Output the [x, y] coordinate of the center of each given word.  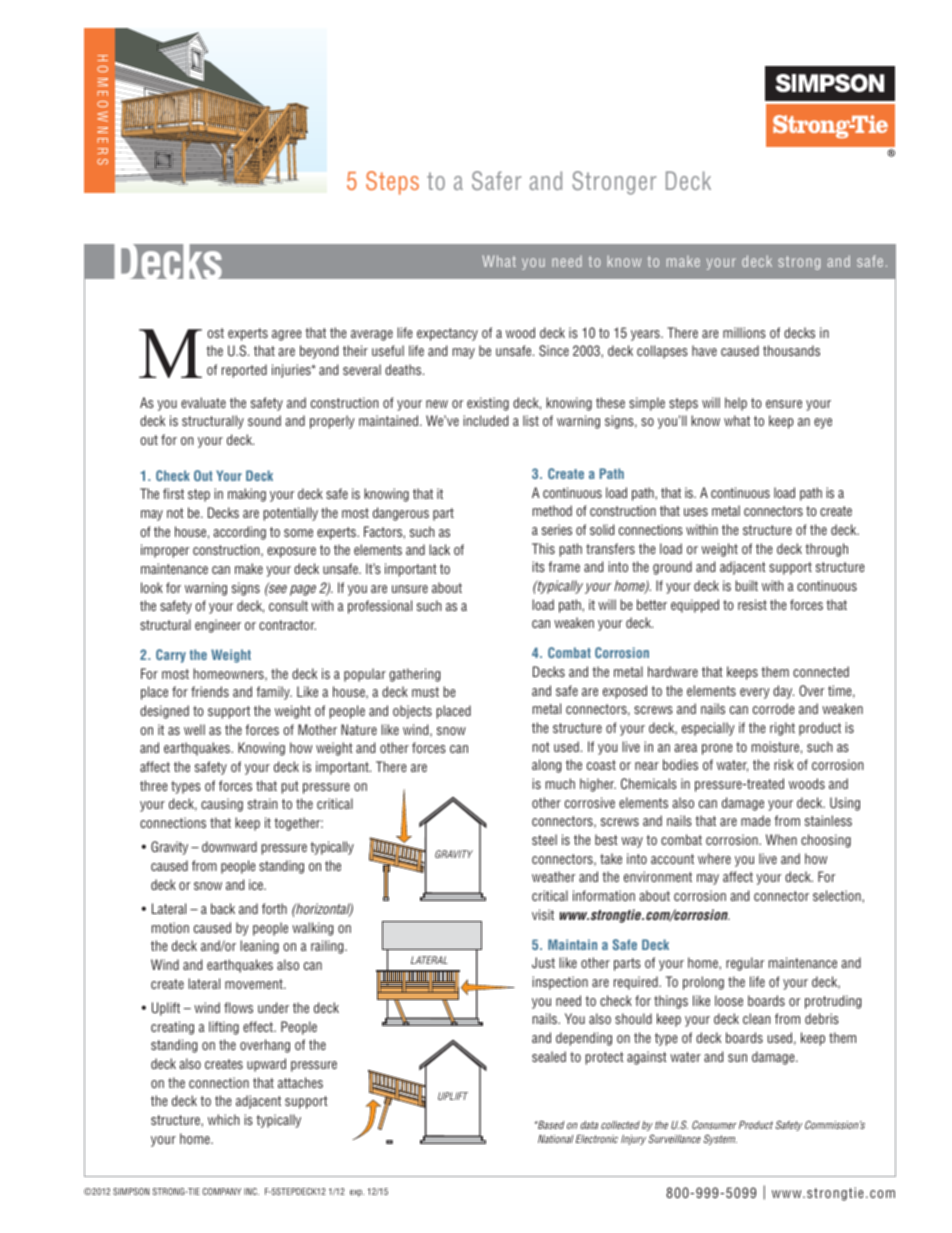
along [546, 766]
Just [543, 962]
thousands [791, 350]
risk [784, 764]
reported [244, 371]
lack [439, 549]
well [194, 729]
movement [255, 984]
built [747, 585]
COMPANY [221, 1191]
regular [745, 964]
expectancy [447, 334]
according [239, 533]
